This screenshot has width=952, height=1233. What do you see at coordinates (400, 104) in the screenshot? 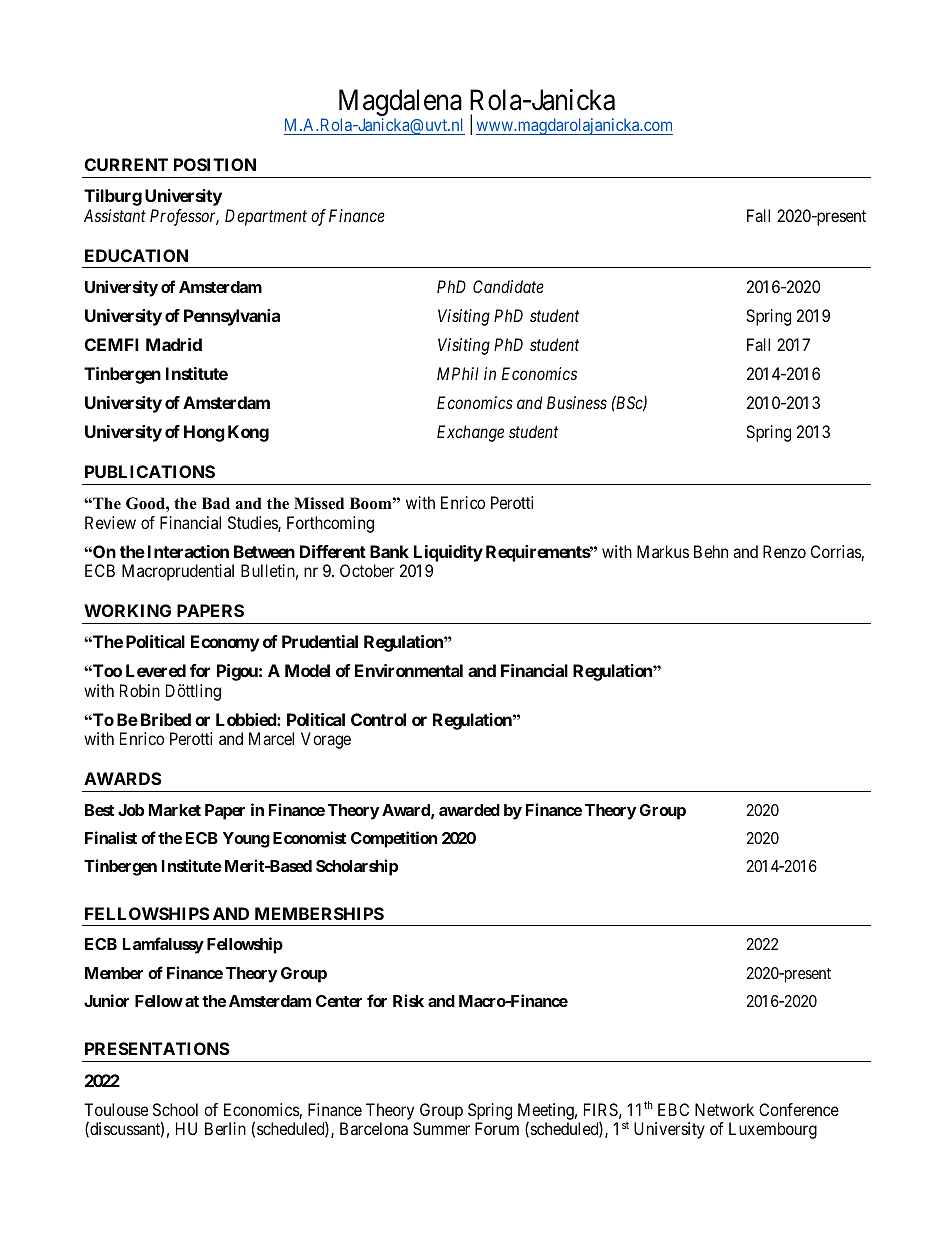
I see `Magdalena` at bounding box center [400, 104].
